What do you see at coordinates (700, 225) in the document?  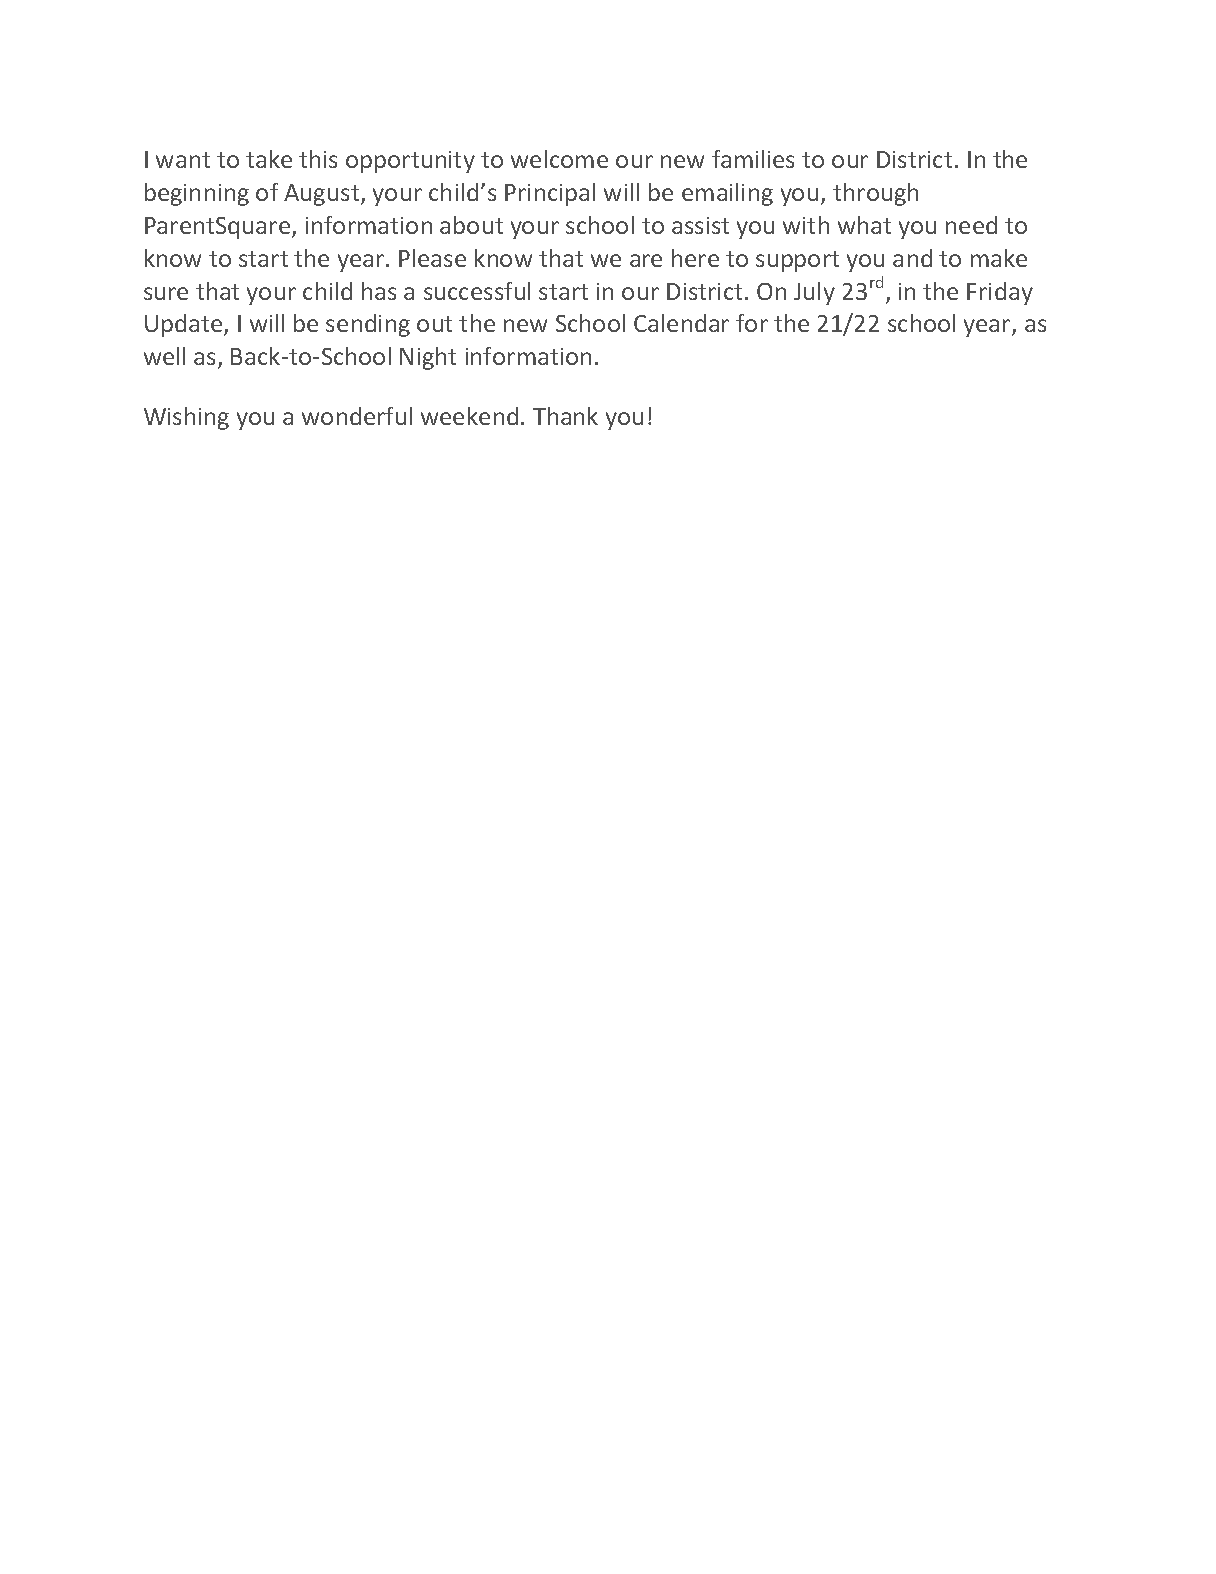 I see `assist` at bounding box center [700, 225].
